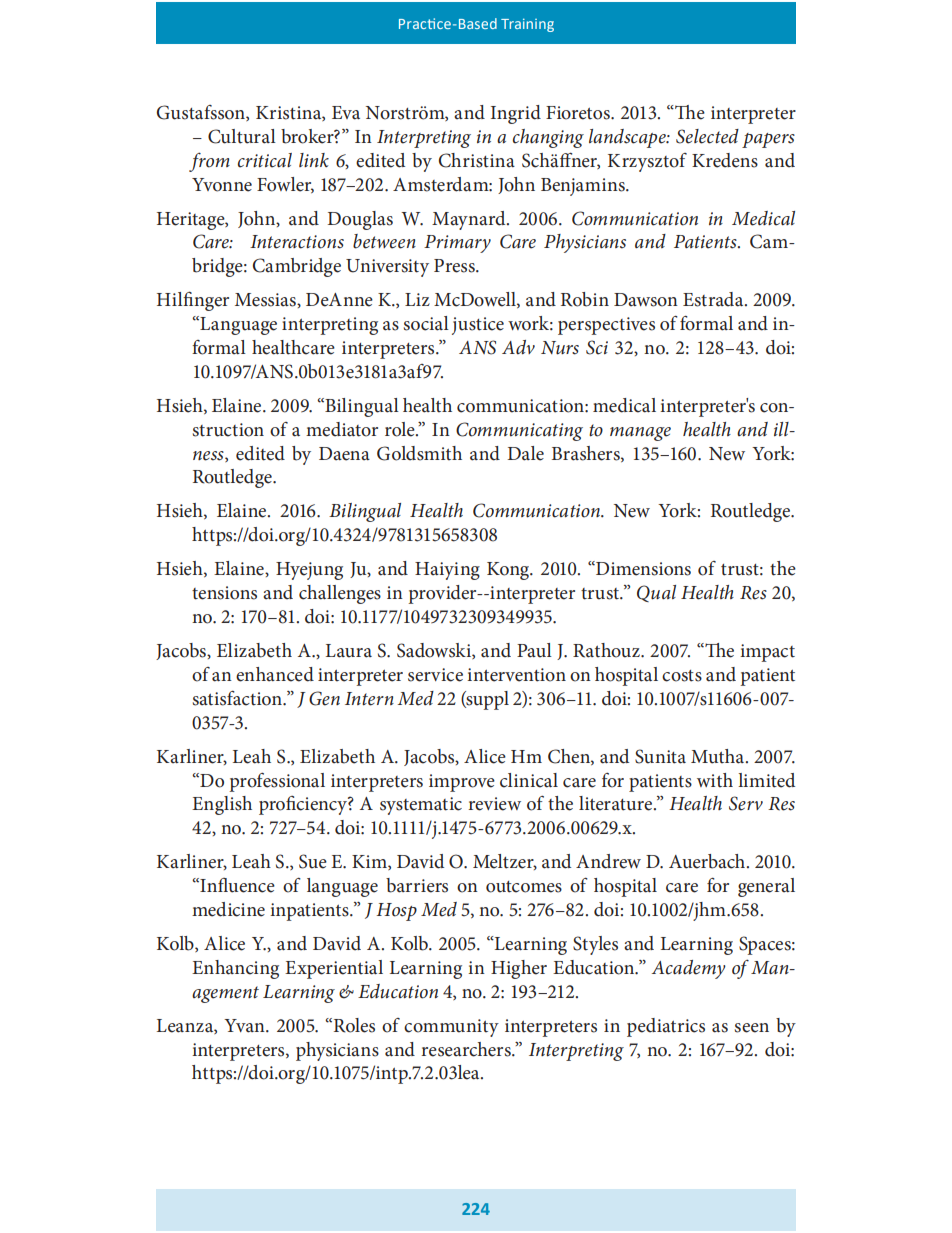 This screenshot has height=1233, width=952. Describe the element at coordinates (707, 136) in the screenshot. I see `Selected` at that location.
